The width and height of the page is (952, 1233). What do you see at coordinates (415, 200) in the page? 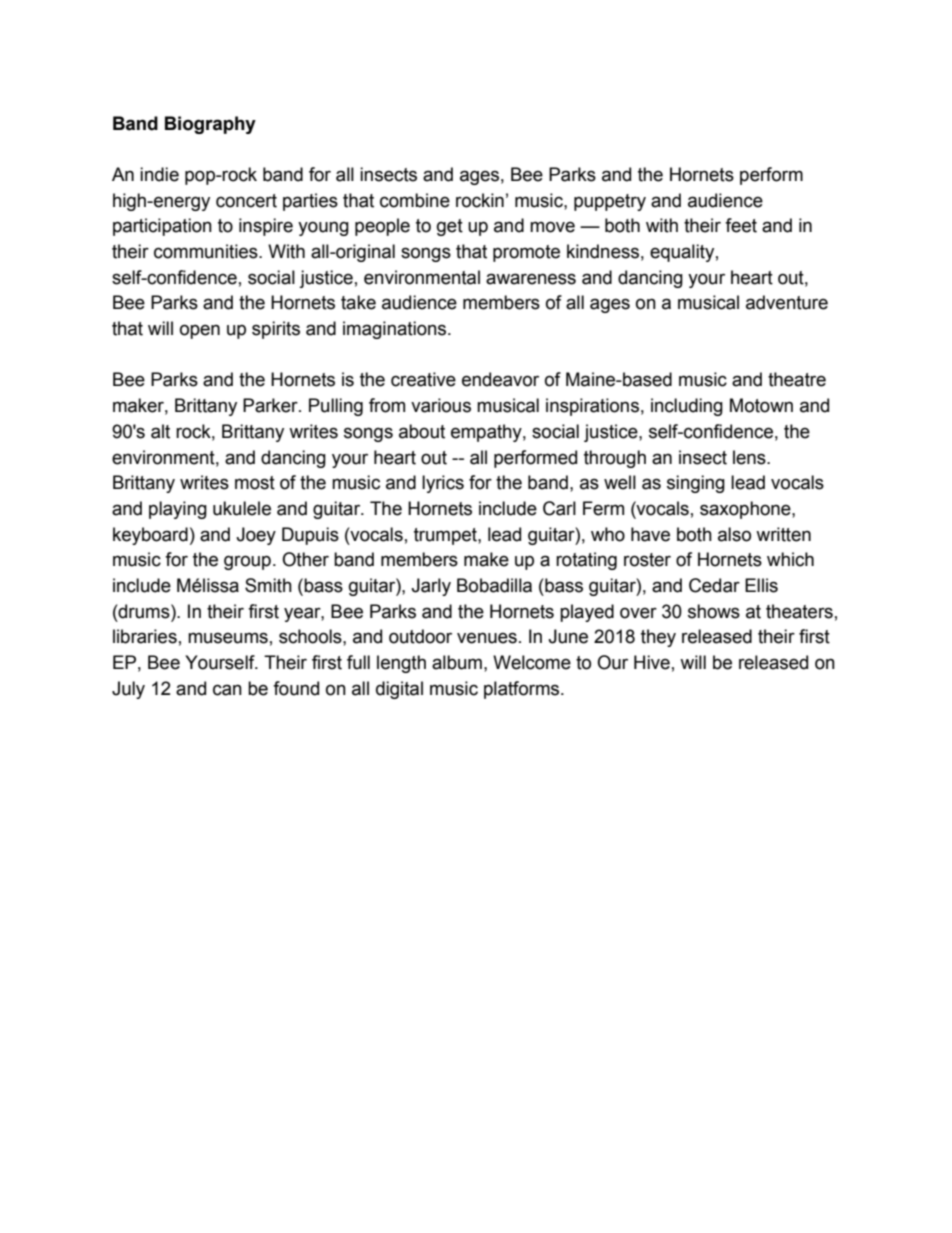
I see `combine` at bounding box center [415, 200].
